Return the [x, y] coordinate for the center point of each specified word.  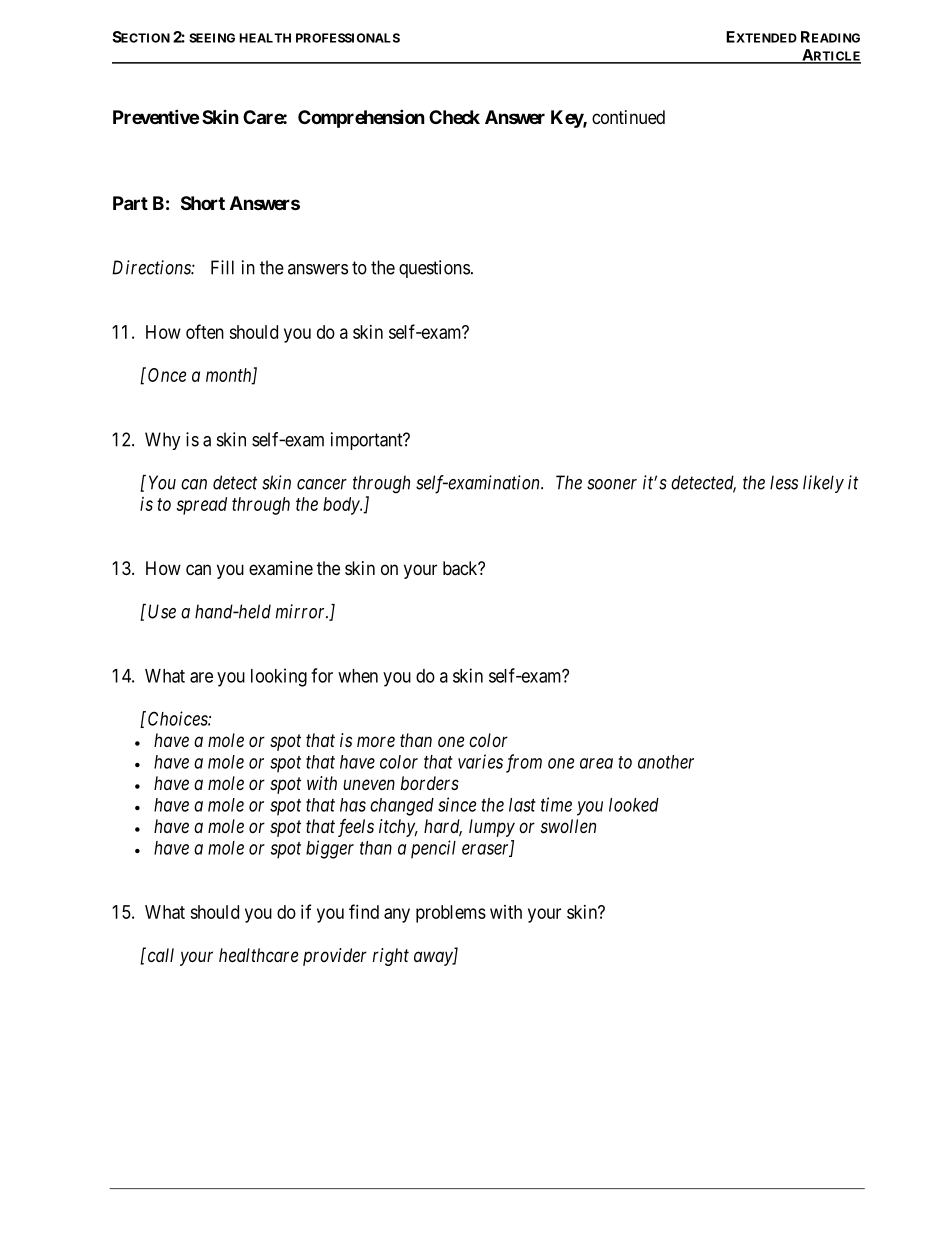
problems [451, 914]
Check [454, 117]
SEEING [212, 38]
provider [335, 957]
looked [634, 805]
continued [628, 117]
